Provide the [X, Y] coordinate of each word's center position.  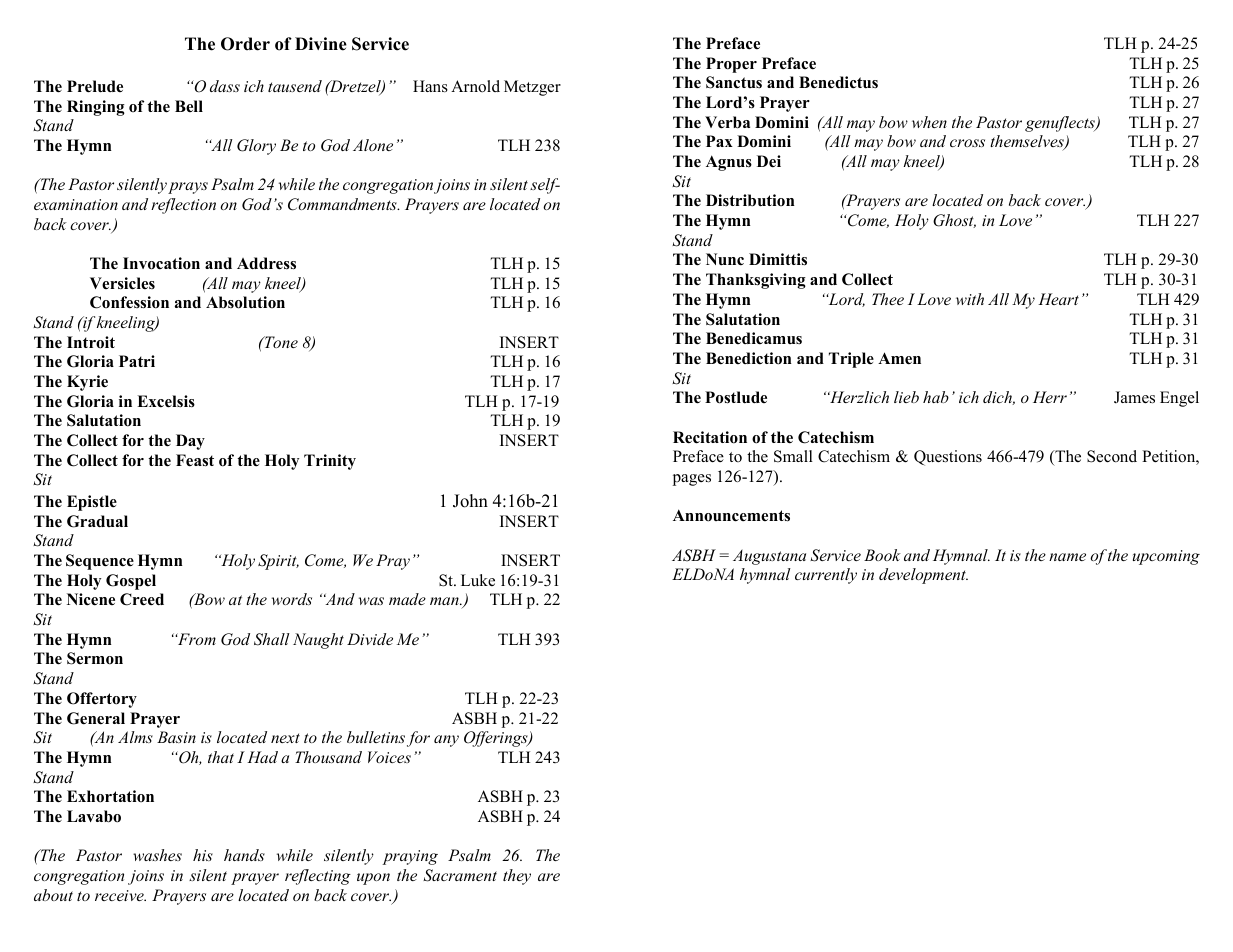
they [517, 877]
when [929, 122]
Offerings [497, 739]
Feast [195, 460]
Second [1112, 456]
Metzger [532, 88]
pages [692, 480]
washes [157, 855]
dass [225, 86]
